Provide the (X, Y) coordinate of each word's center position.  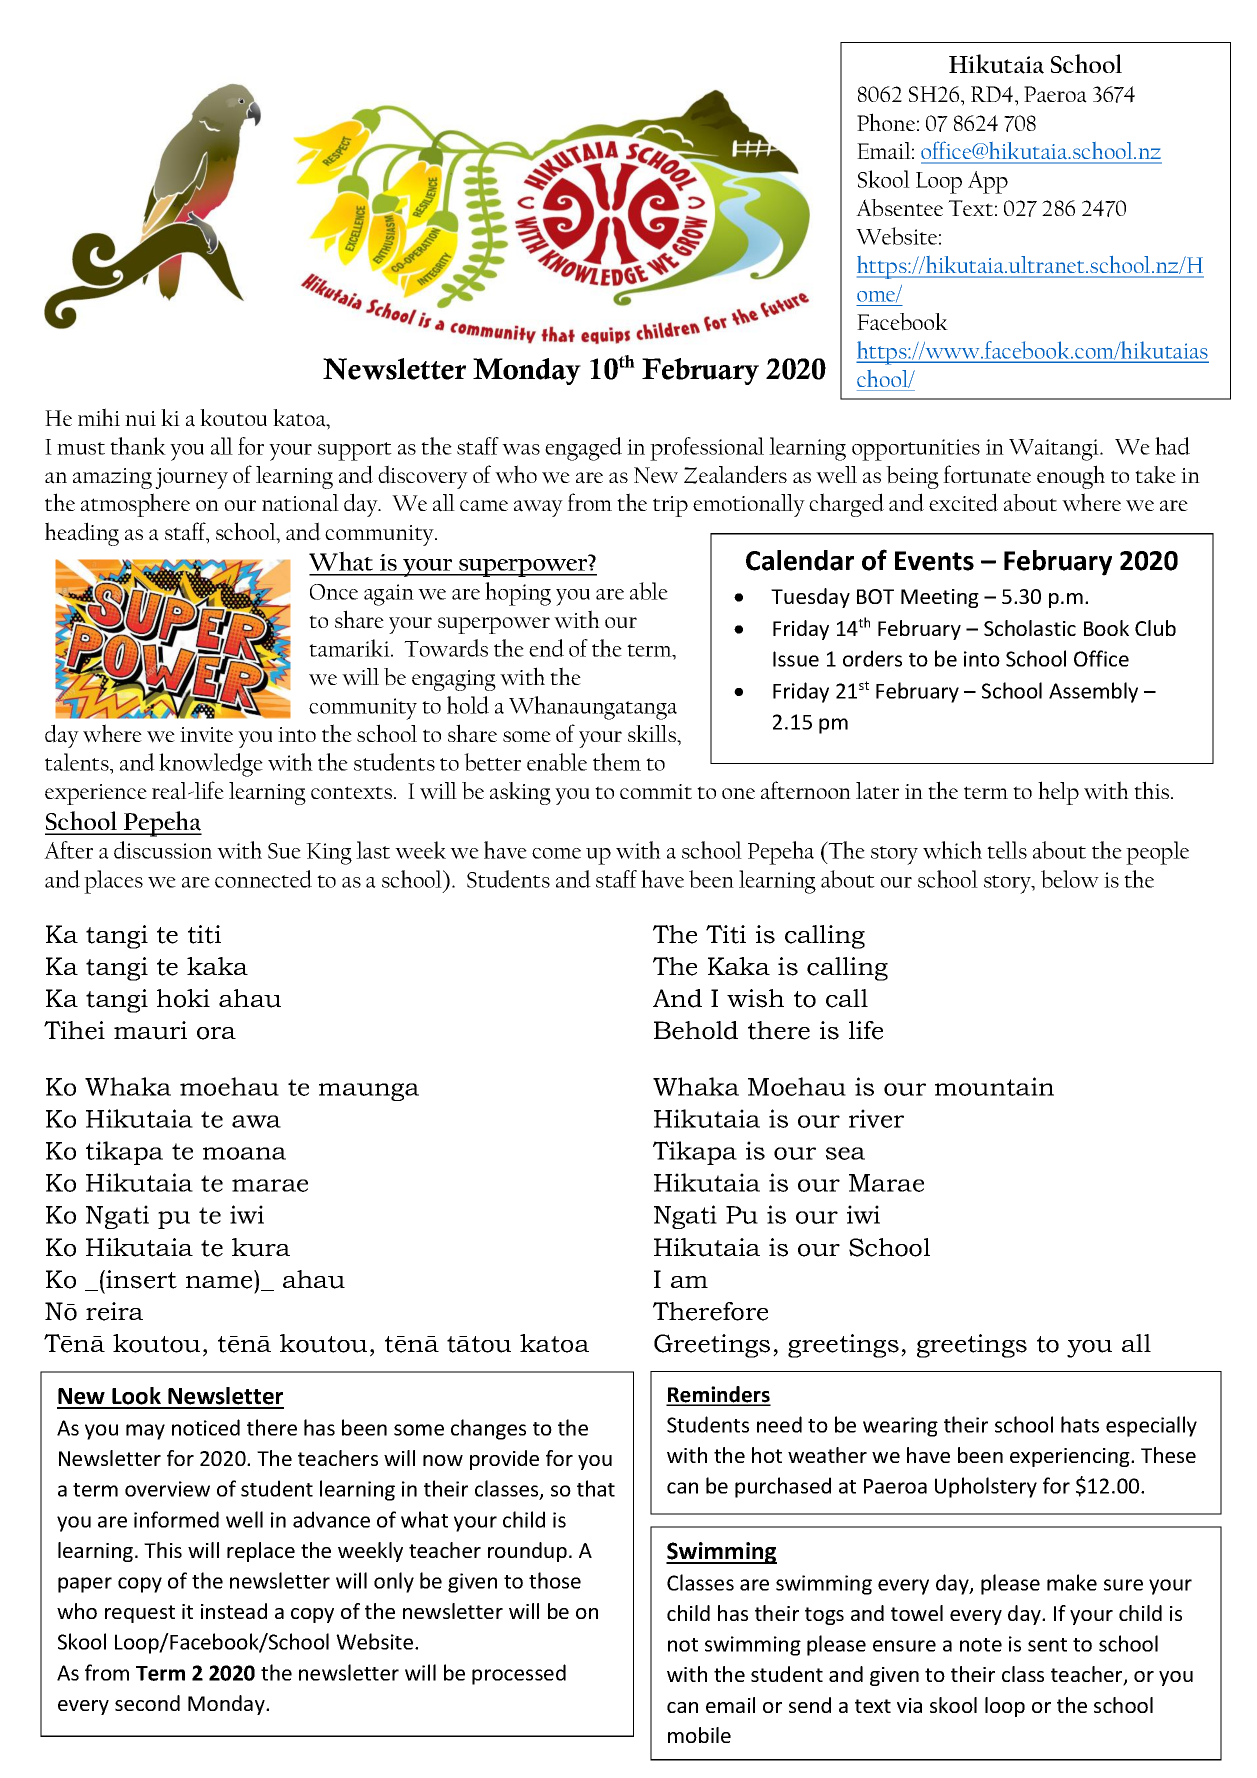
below (1070, 879)
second (147, 1703)
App (988, 182)
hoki (183, 998)
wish (755, 998)
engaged (583, 449)
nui (140, 418)
